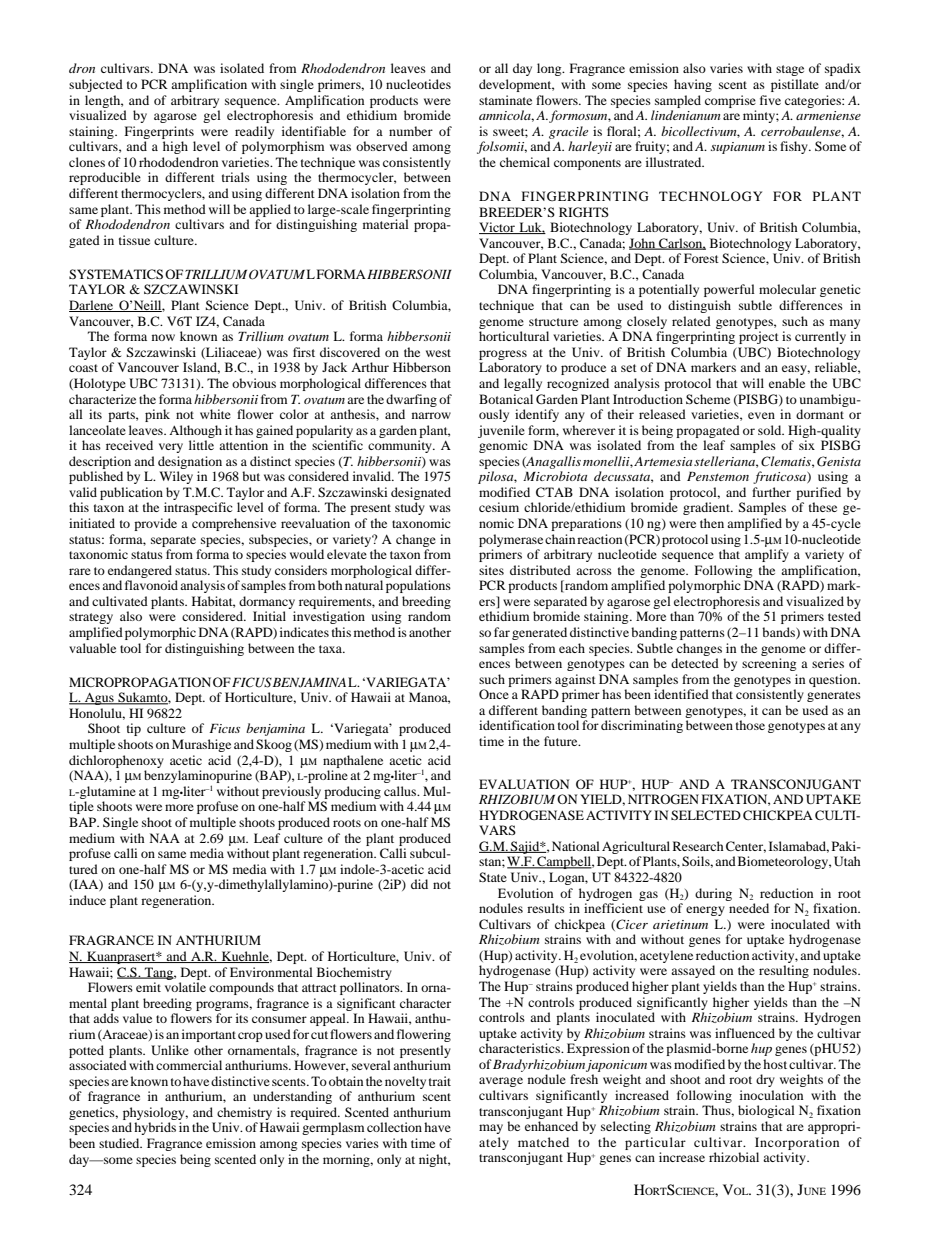  I want to click on juvenile, so click(501, 431).
